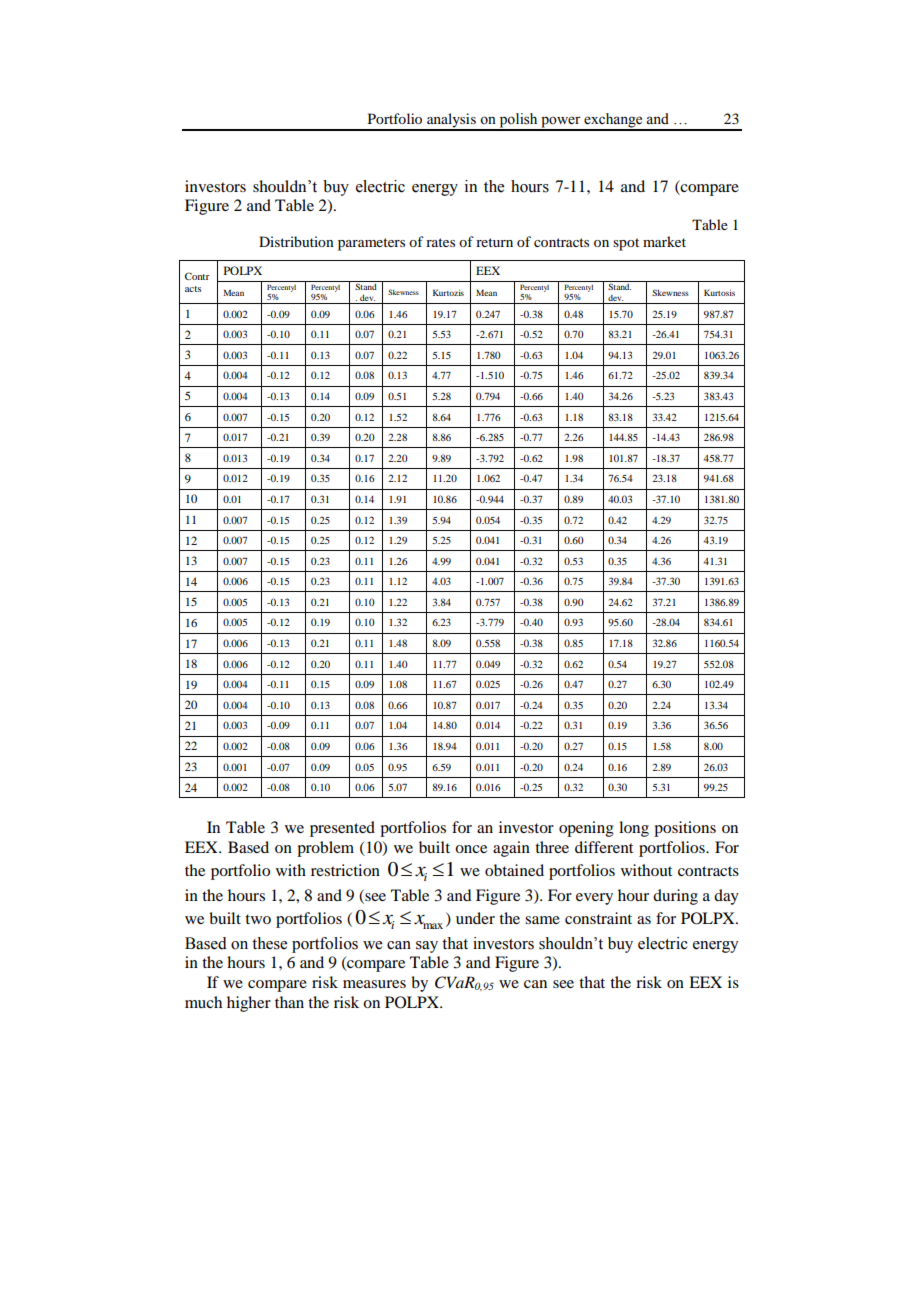 This screenshot has height=1308, width=924. I want to click on presented, so click(342, 829).
